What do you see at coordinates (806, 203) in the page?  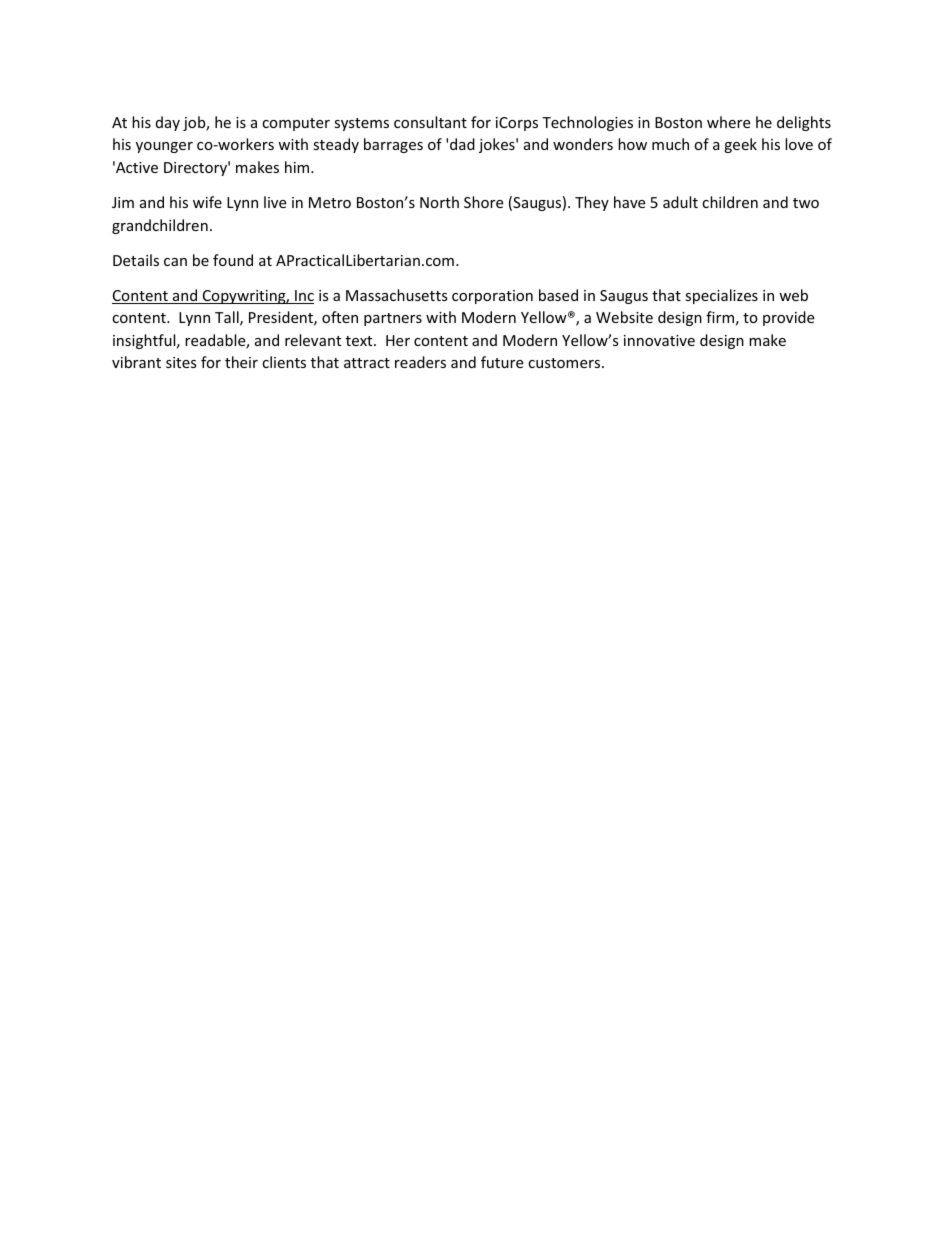 I see `two` at bounding box center [806, 203].
